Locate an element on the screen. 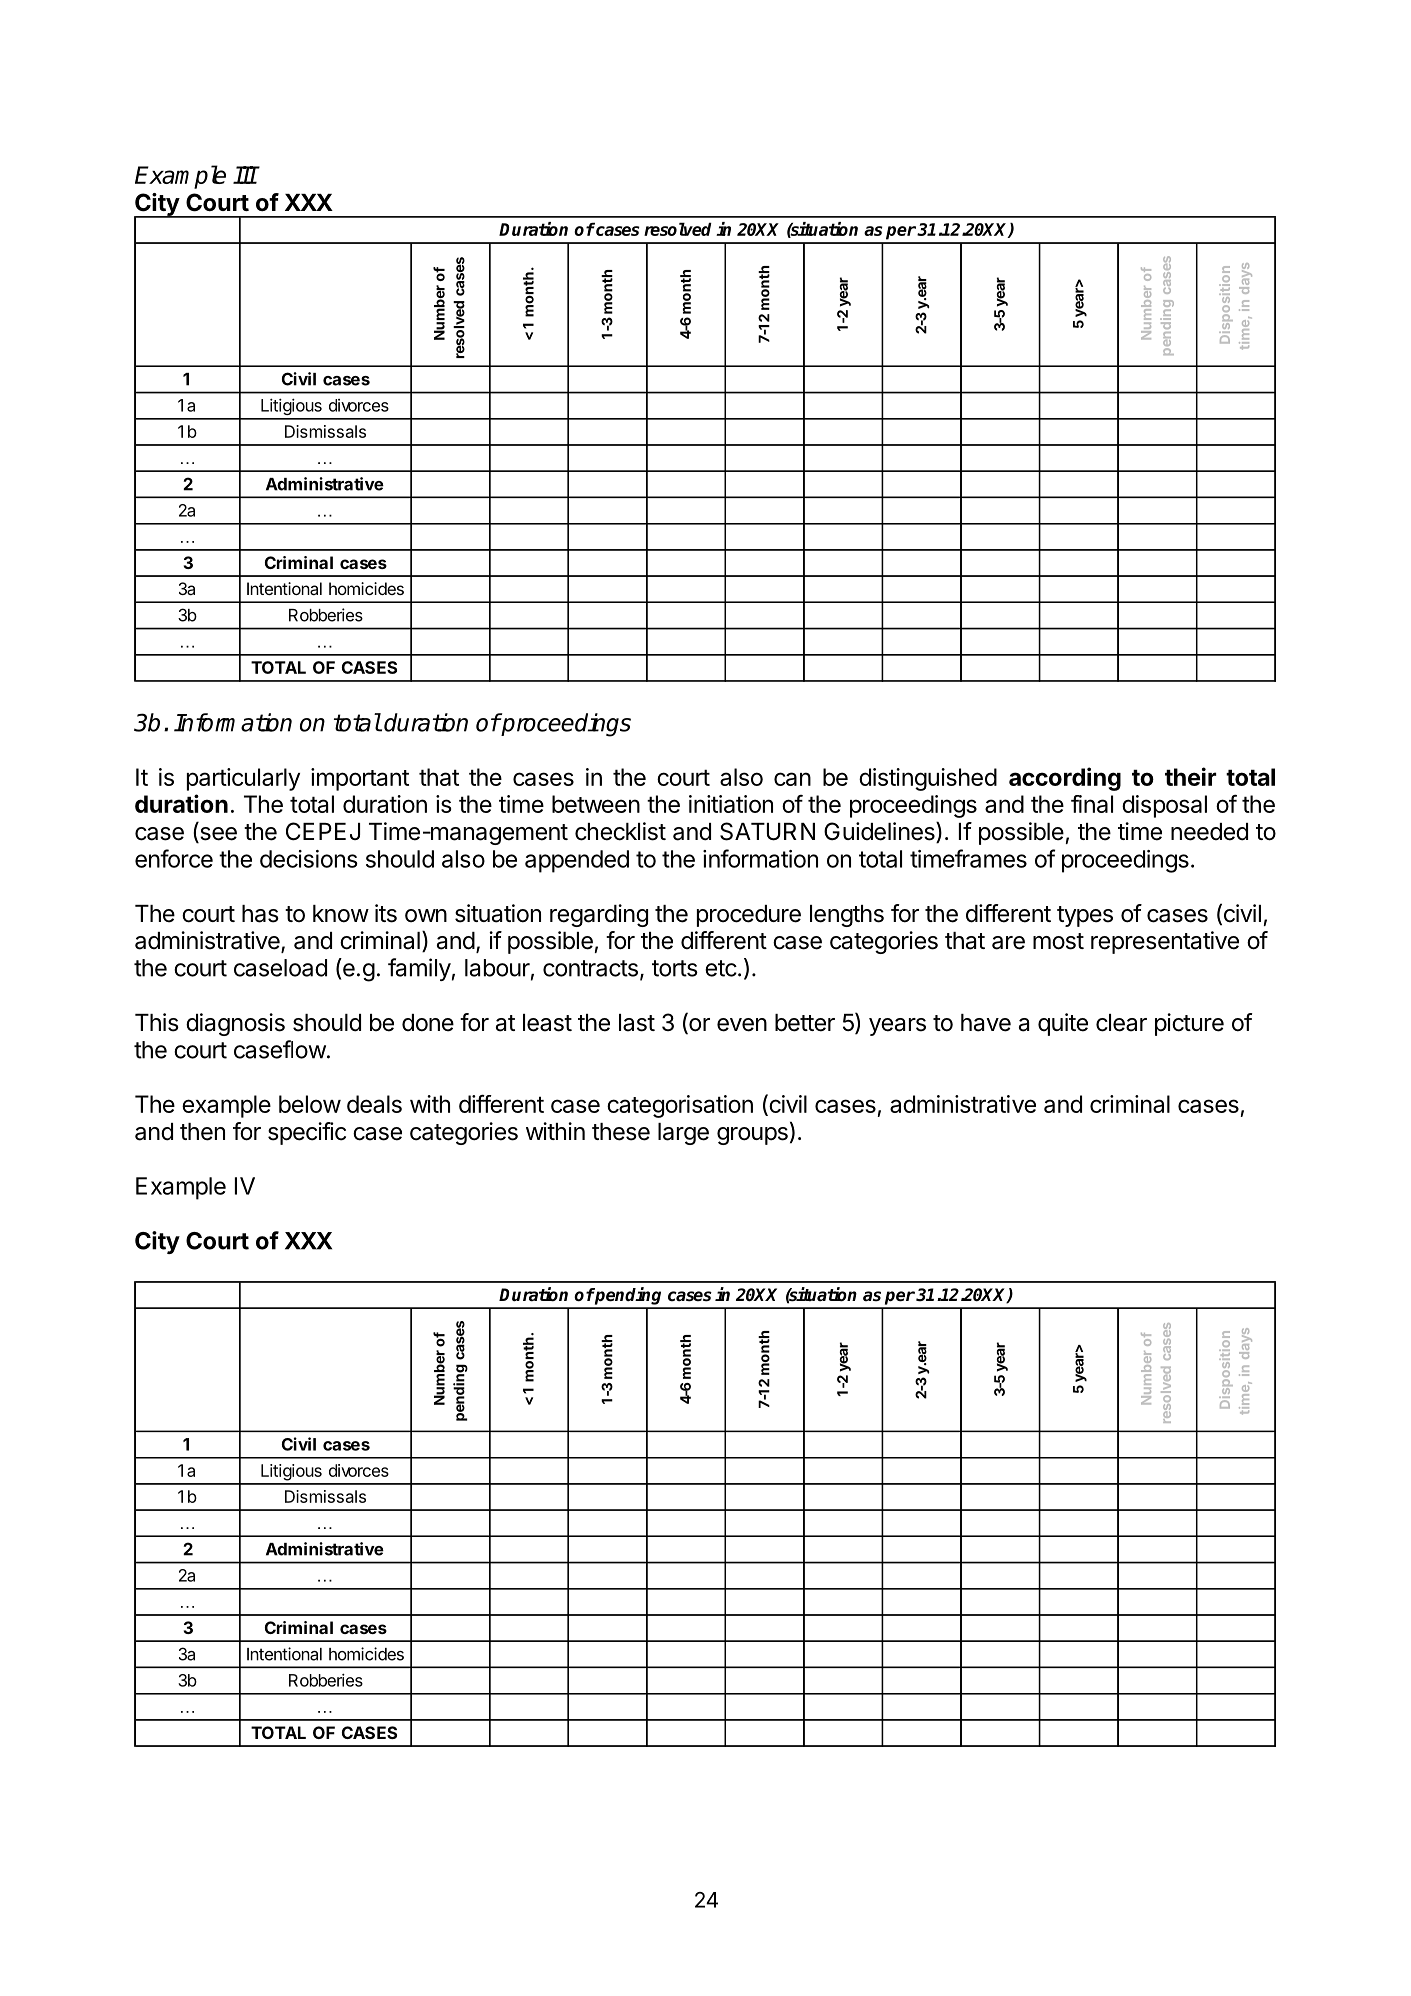 The height and width of the screenshot is (1996, 1411). particularly is located at coordinates (243, 779).
